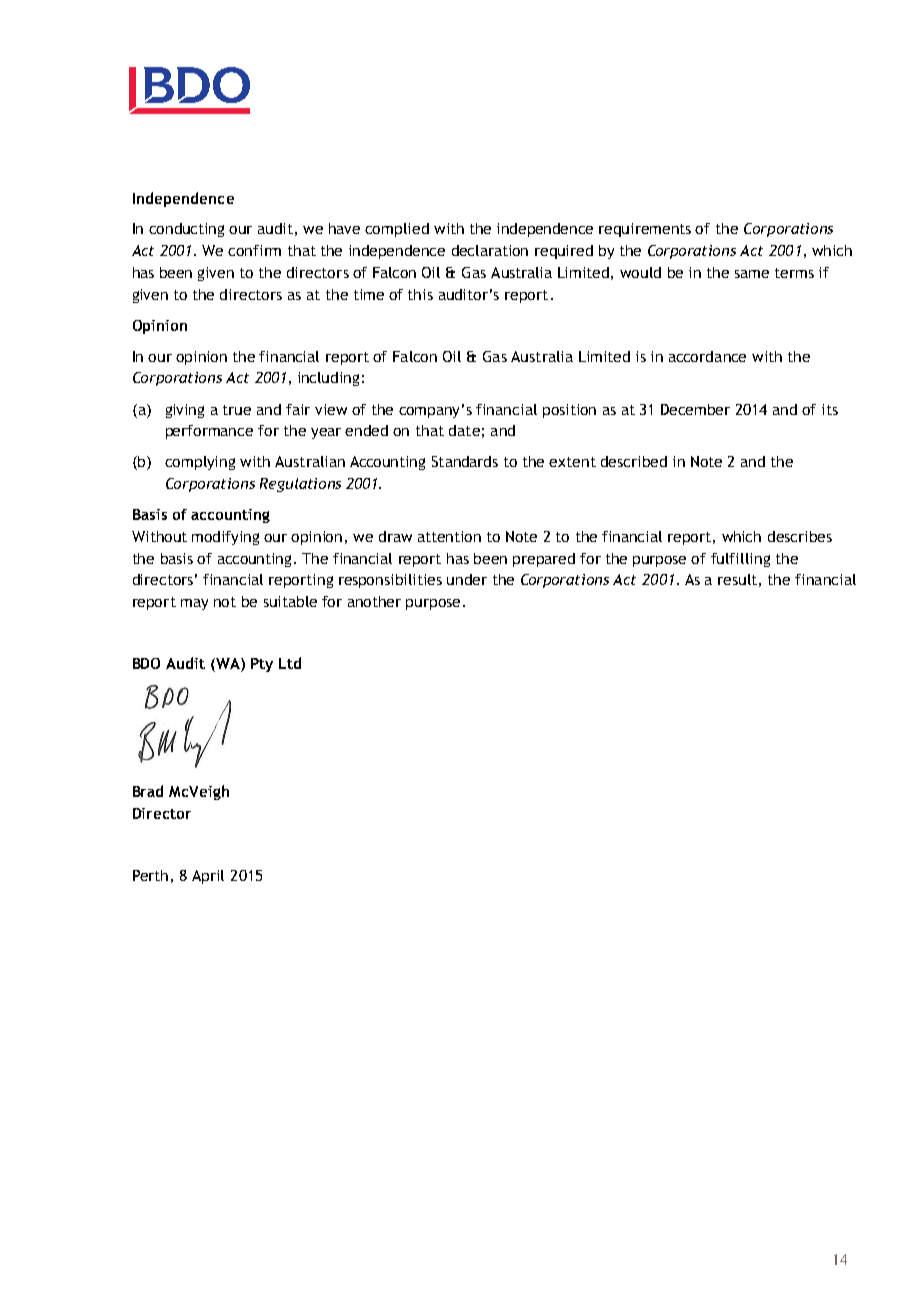 This screenshot has width=924, height=1308. What do you see at coordinates (254, 250) in the screenshot?
I see `confirm` at bounding box center [254, 250].
